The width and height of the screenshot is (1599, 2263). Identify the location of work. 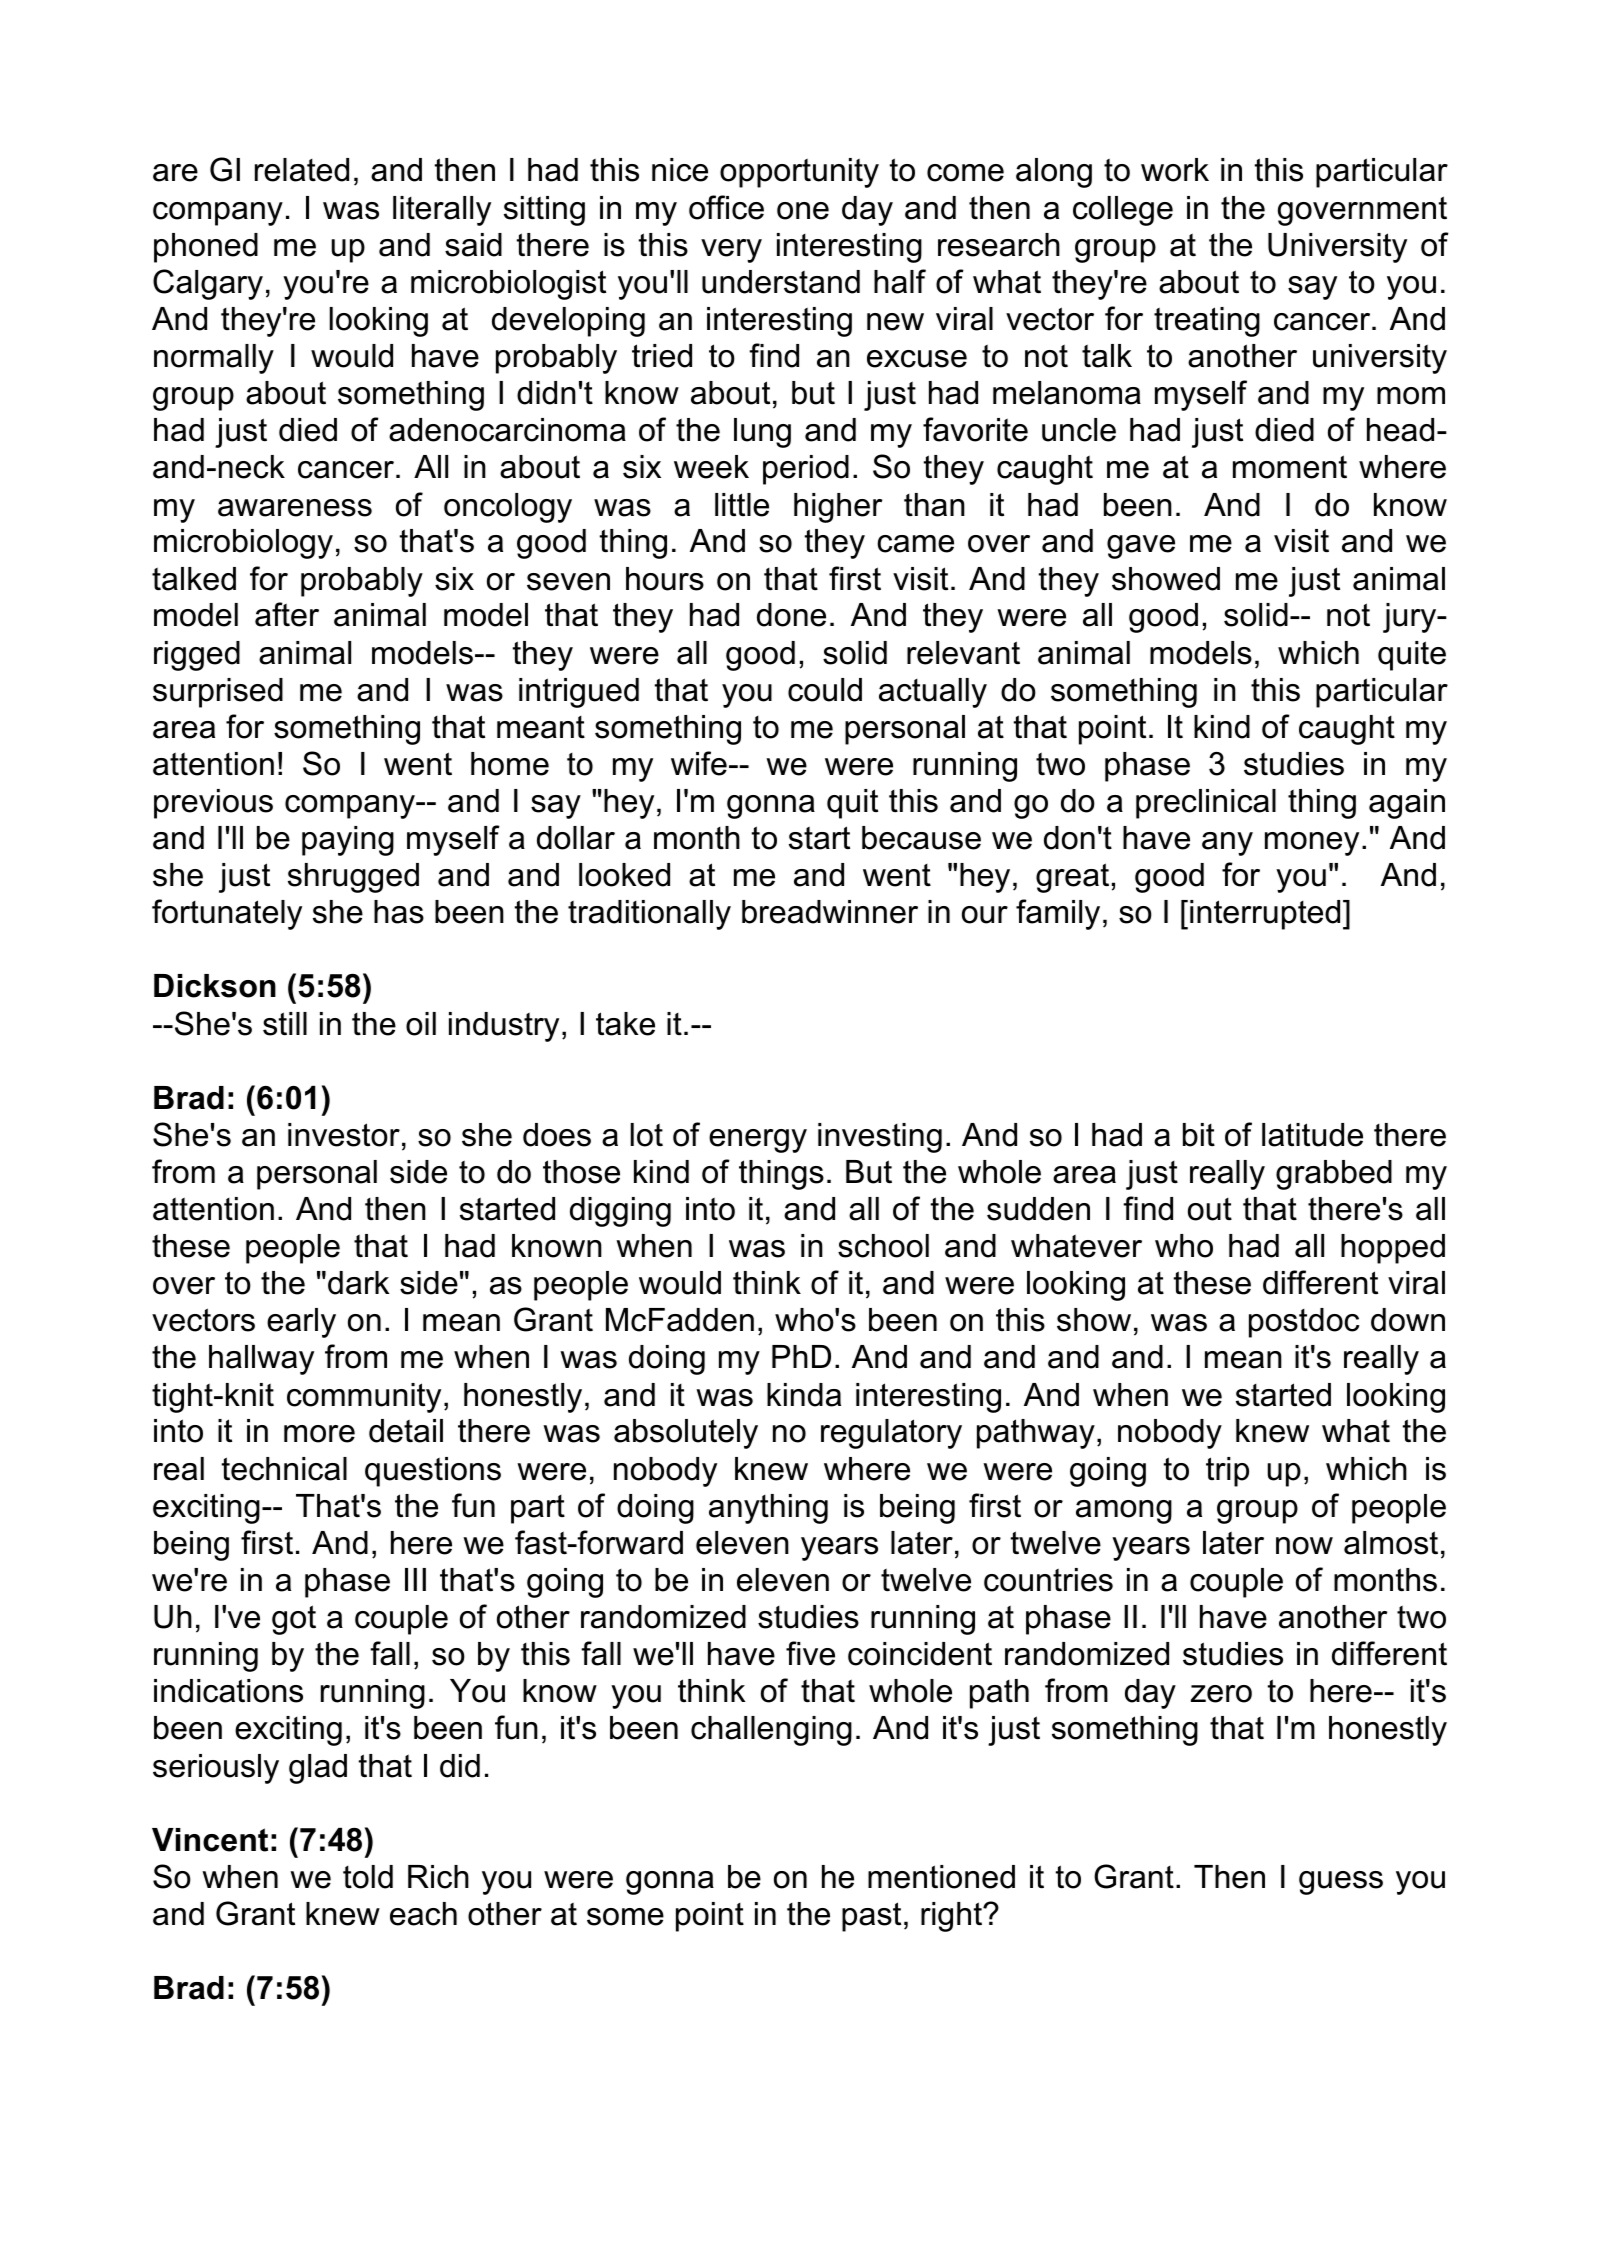
(1175, 170).
